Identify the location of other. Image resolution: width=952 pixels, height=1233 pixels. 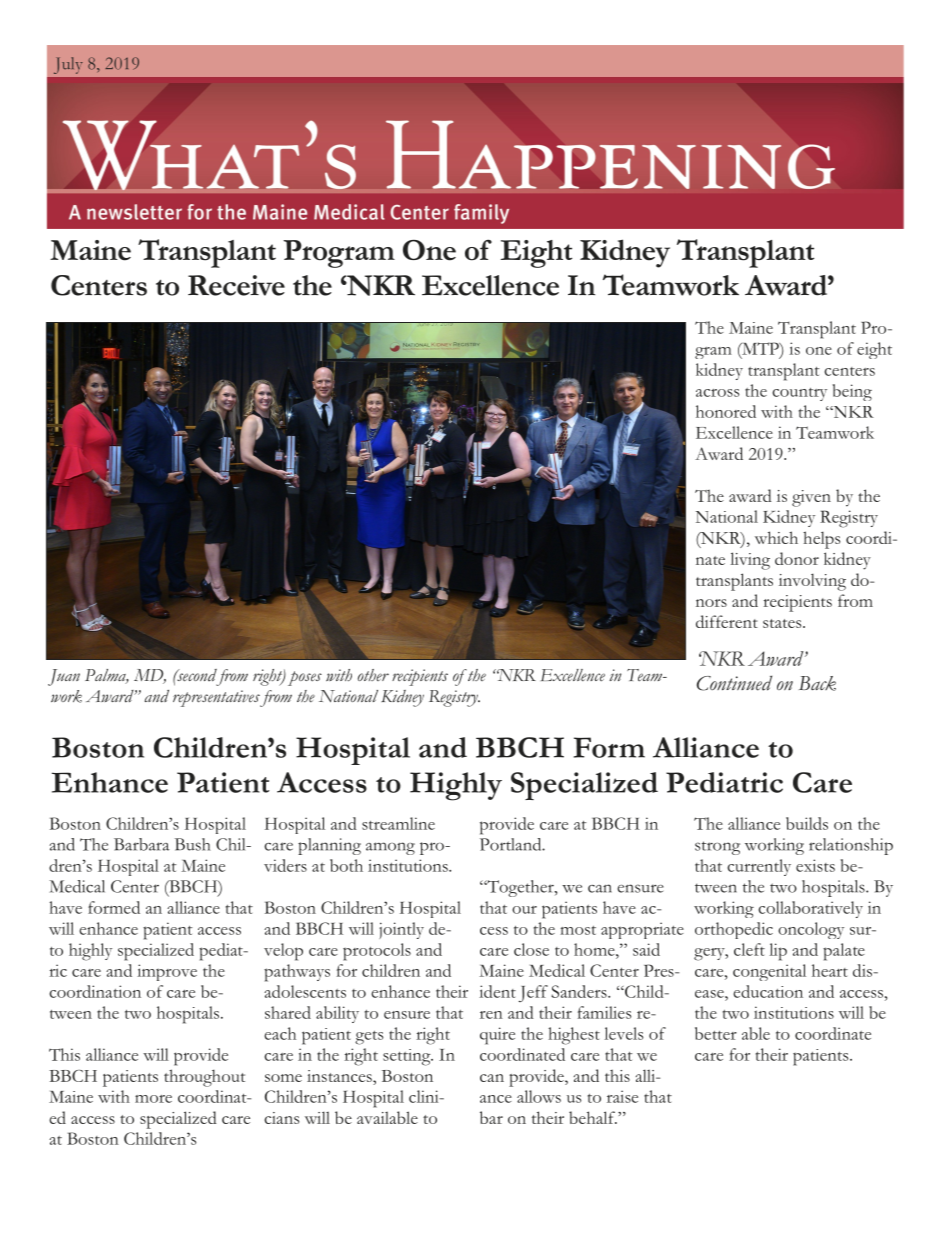
(373, 675).
